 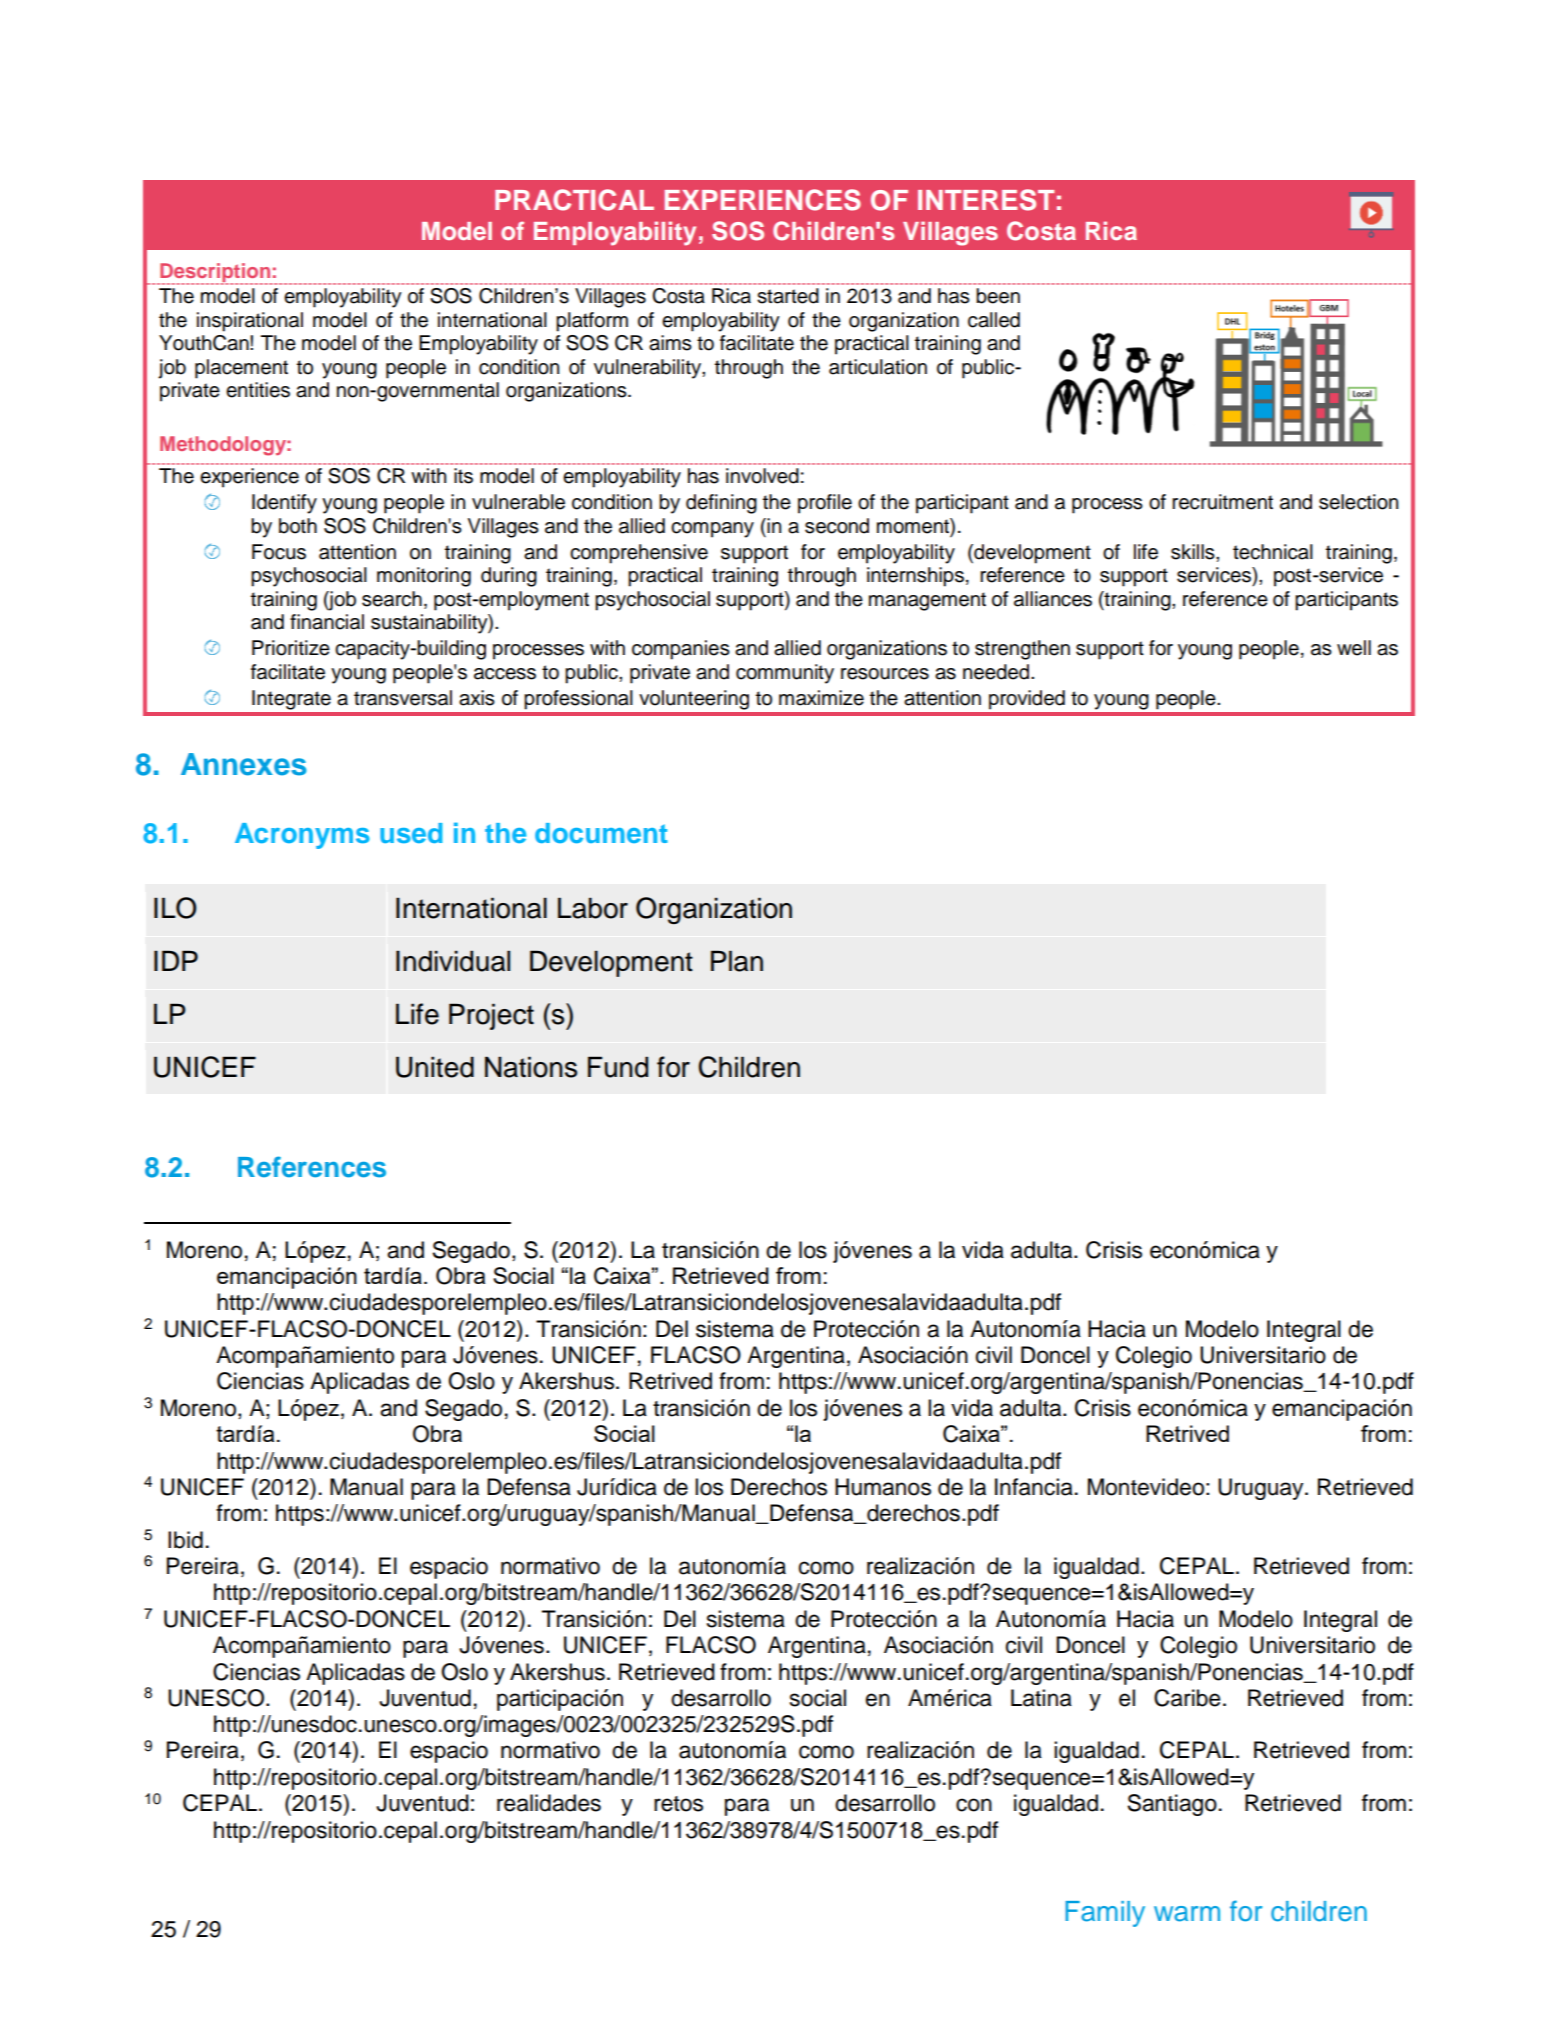 What do you see at coordinates (1027, 700) in the screenshot?
I see `provided` at bounding box center [1027, 700].
